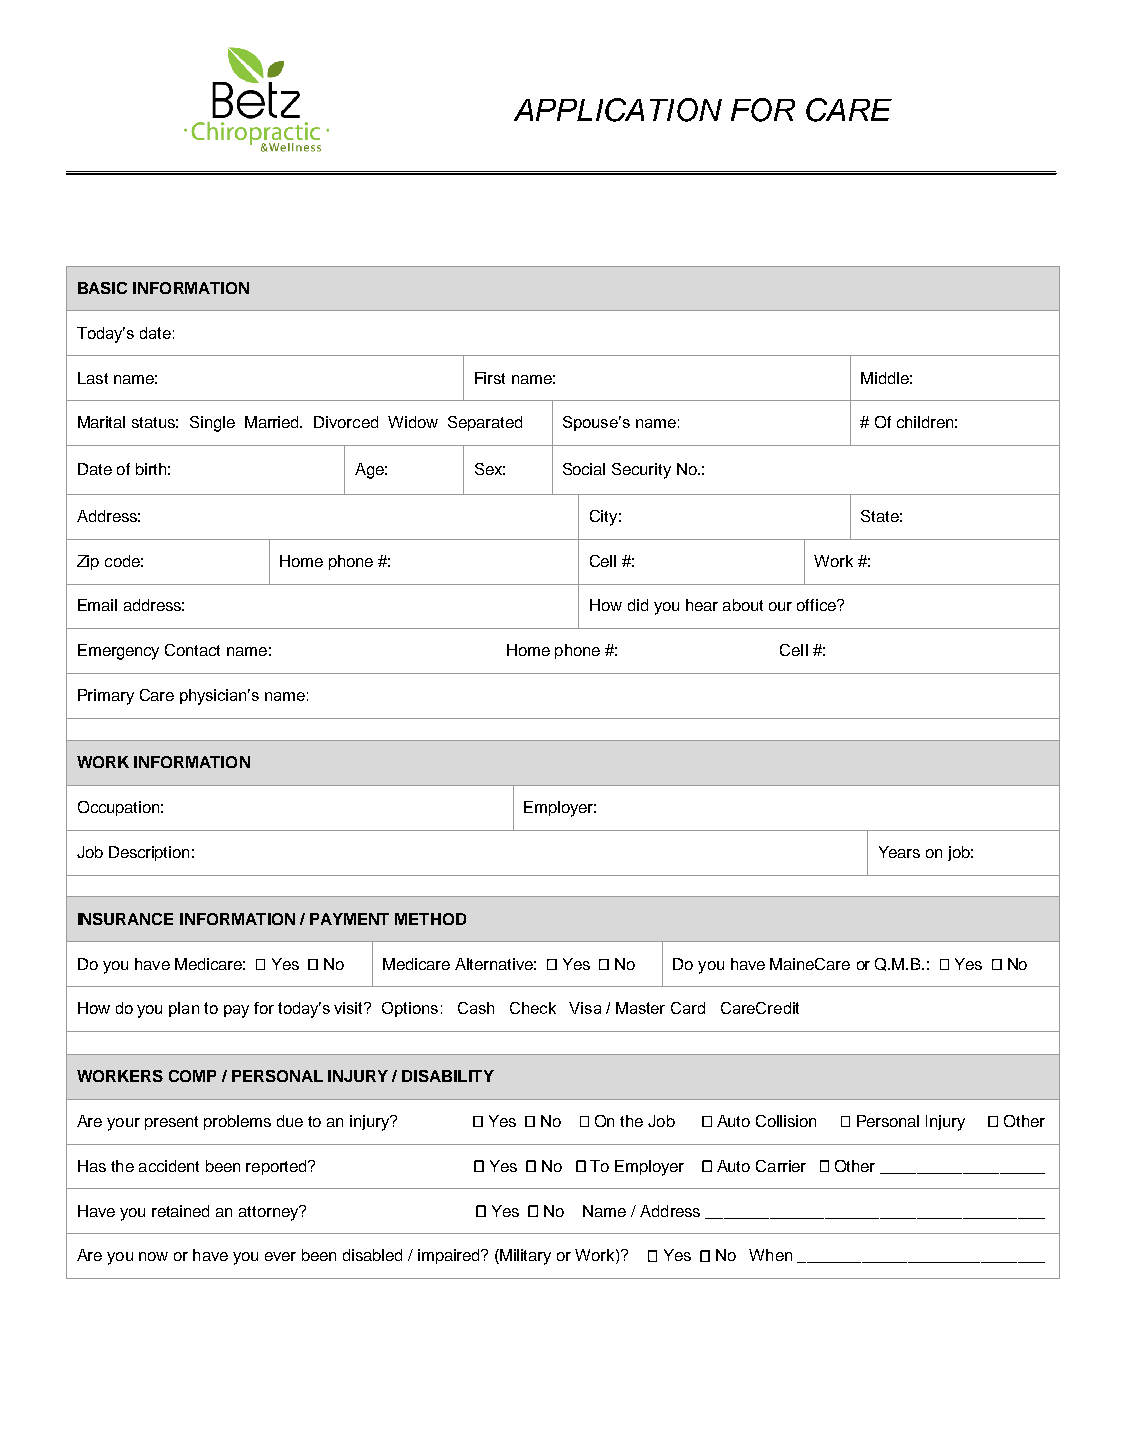 This page has width=1123, height=1453. I want to click on METHOD, so click(430, 919).
